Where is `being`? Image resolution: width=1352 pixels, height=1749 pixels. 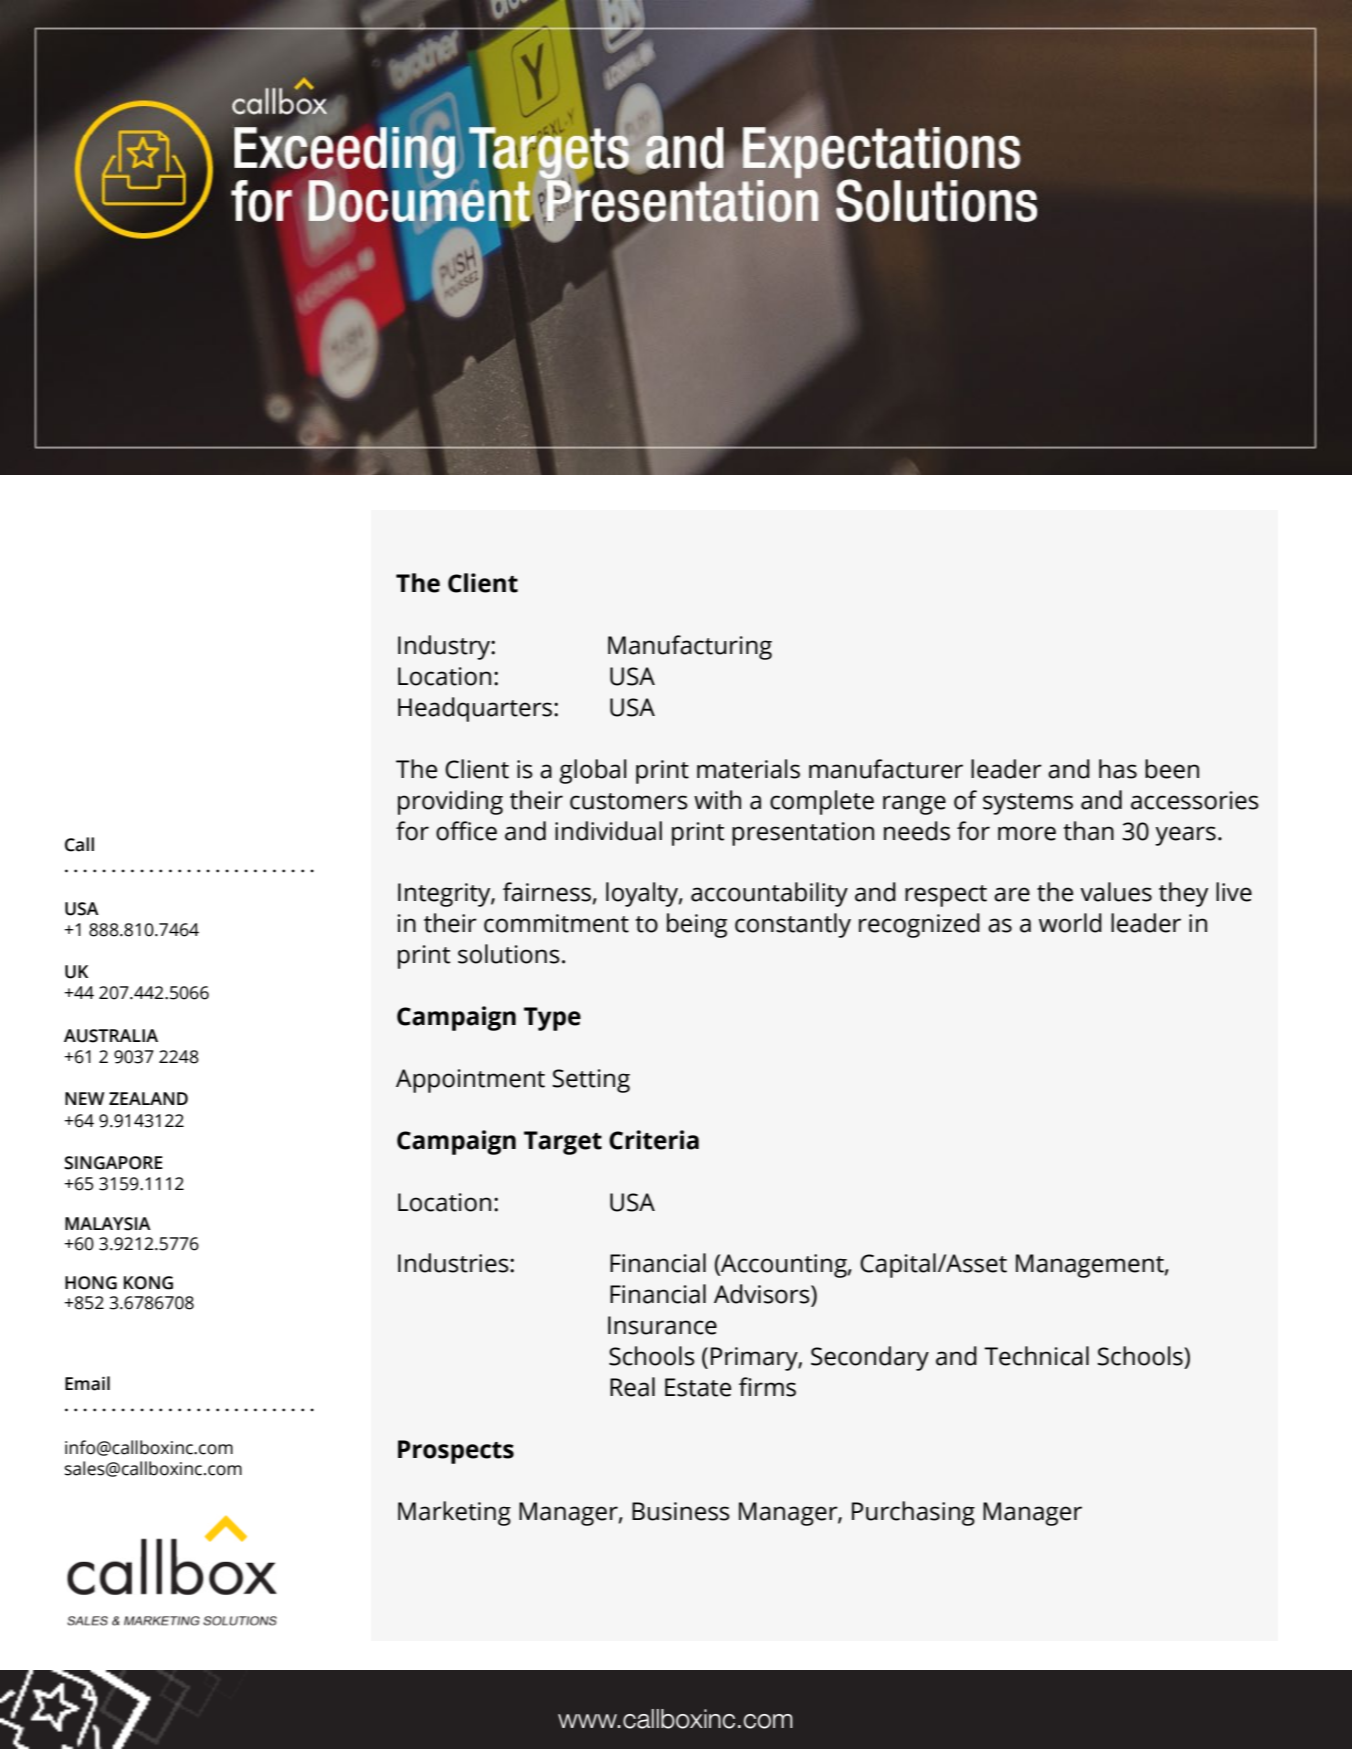 being is located at coordinates (697, 925).
